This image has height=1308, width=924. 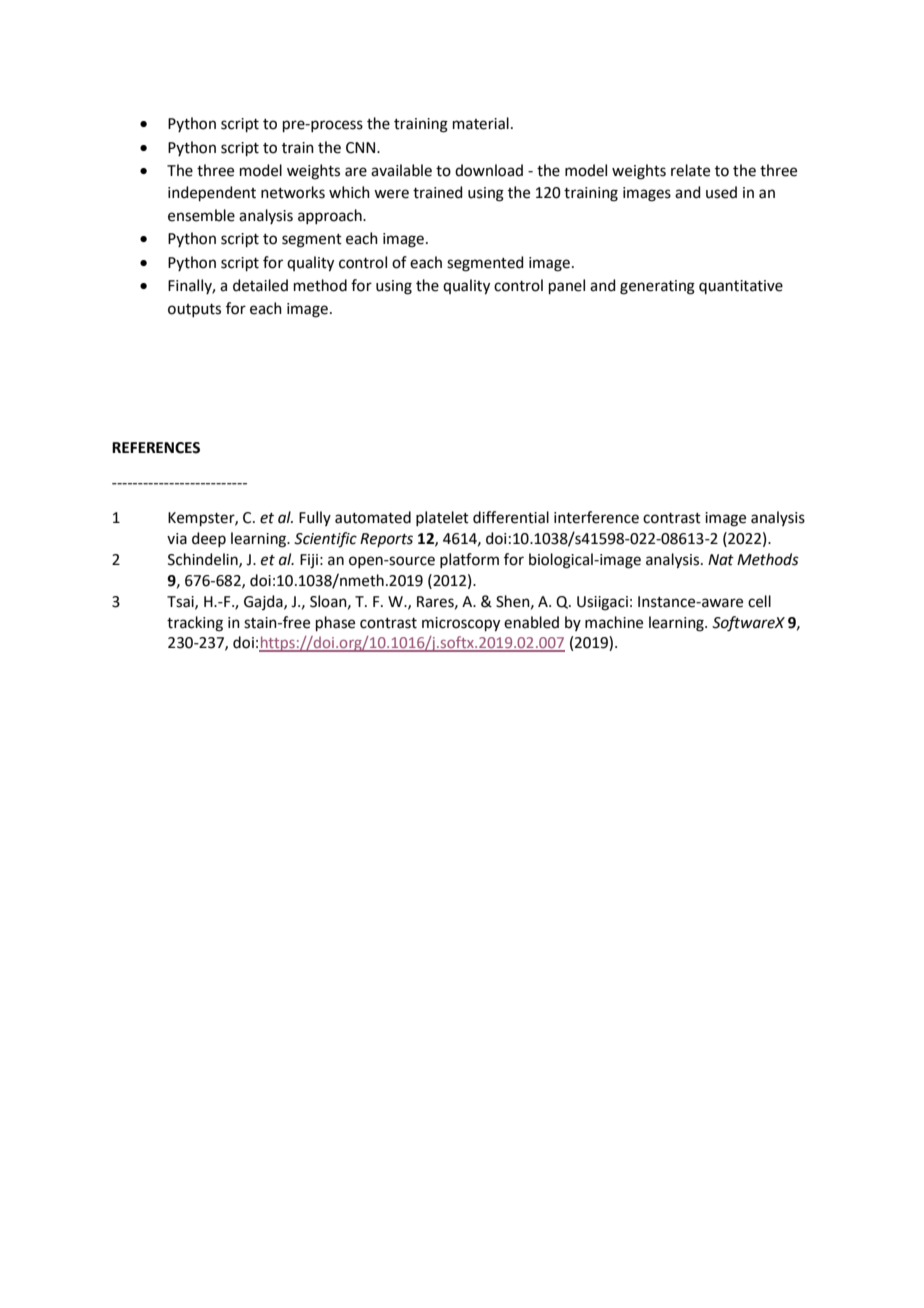 What do you see at coordinates (194, 310) in the image?
I see `outputs` at bounding box center [194, 310].
